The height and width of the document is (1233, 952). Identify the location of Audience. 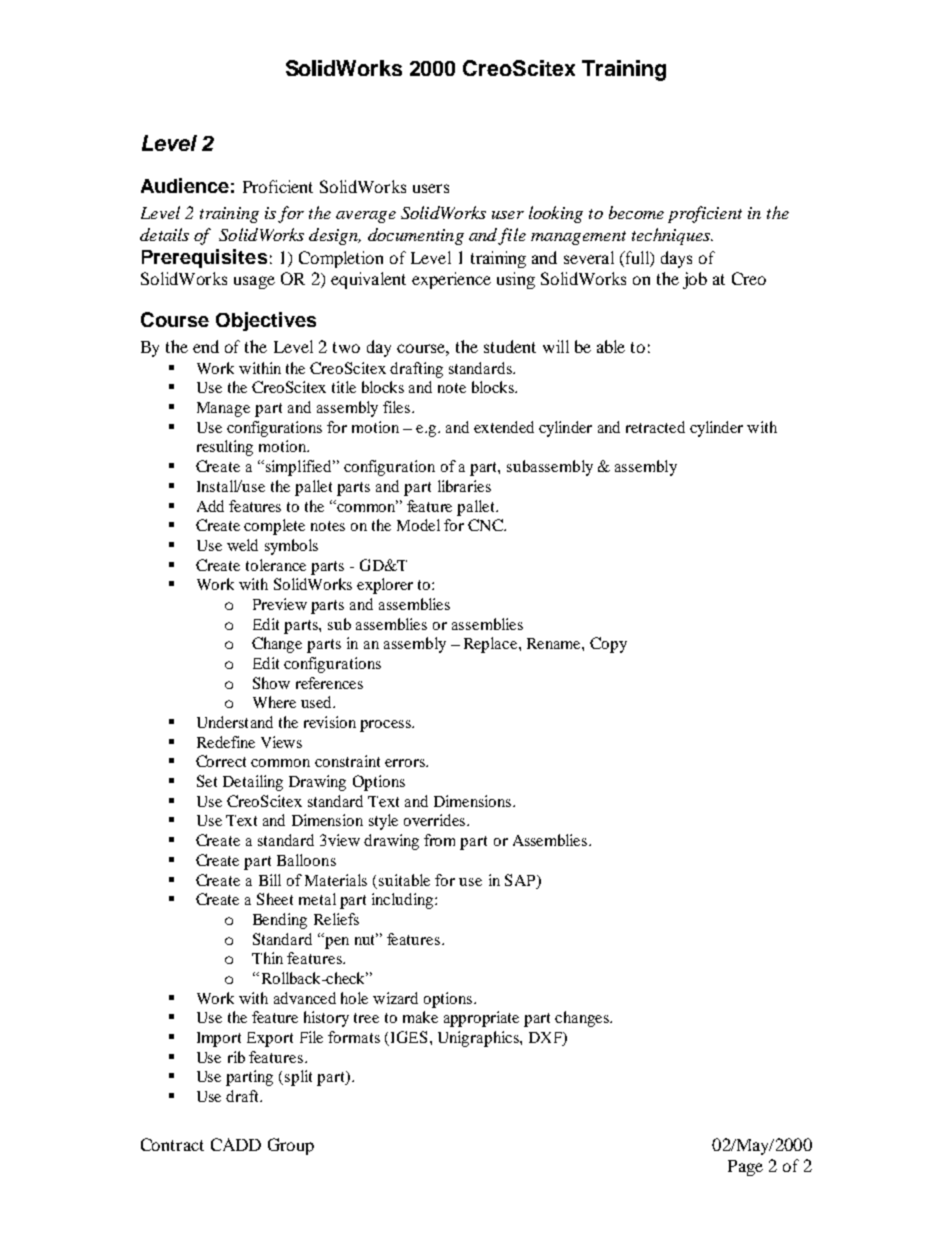
(185, 185).
